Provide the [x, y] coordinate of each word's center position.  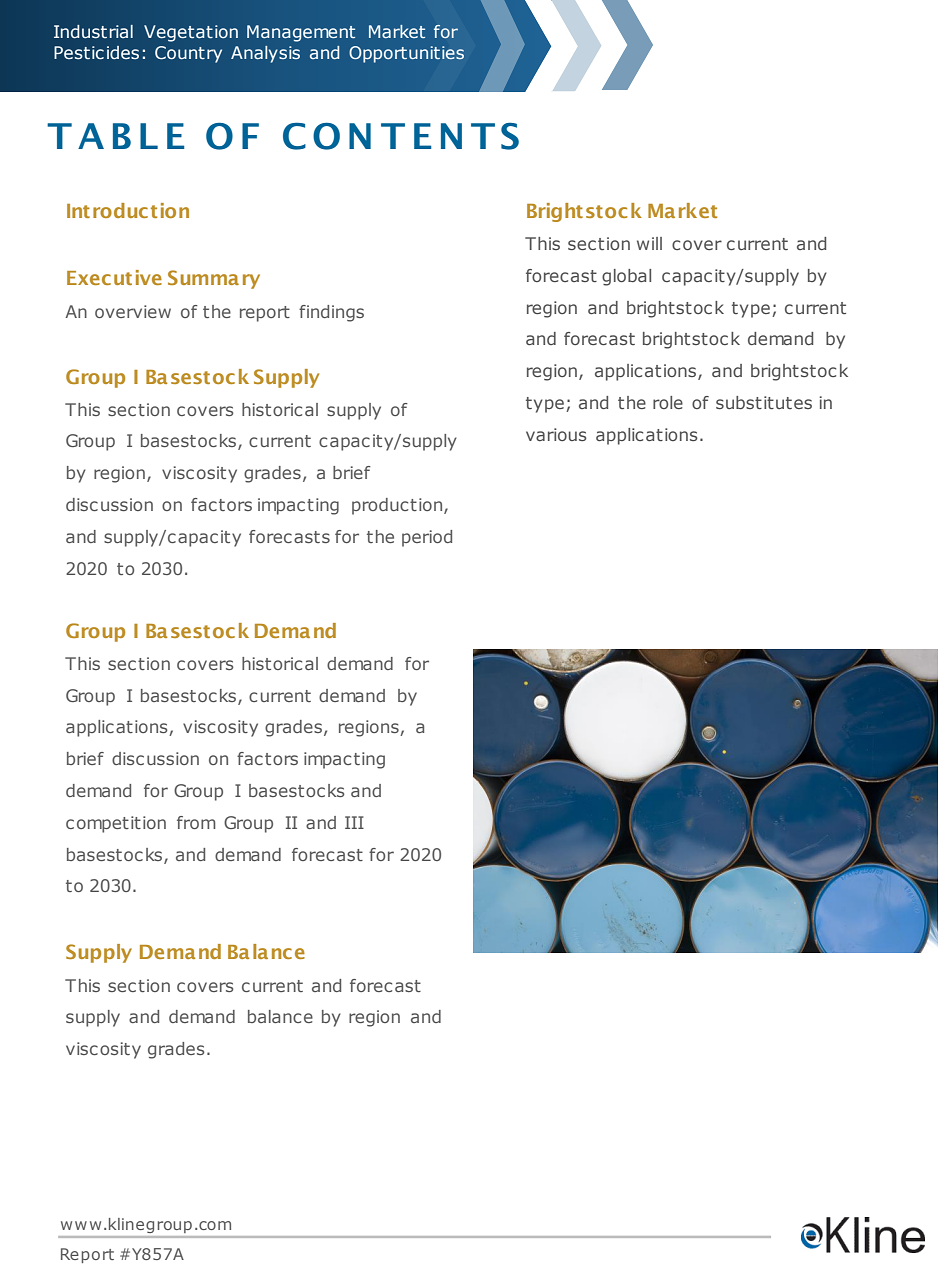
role [668, 402]
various [556, 434]
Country [188, 54]
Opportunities [406, 54]
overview [133, 311]
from [196, 822]
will [649, 243]
